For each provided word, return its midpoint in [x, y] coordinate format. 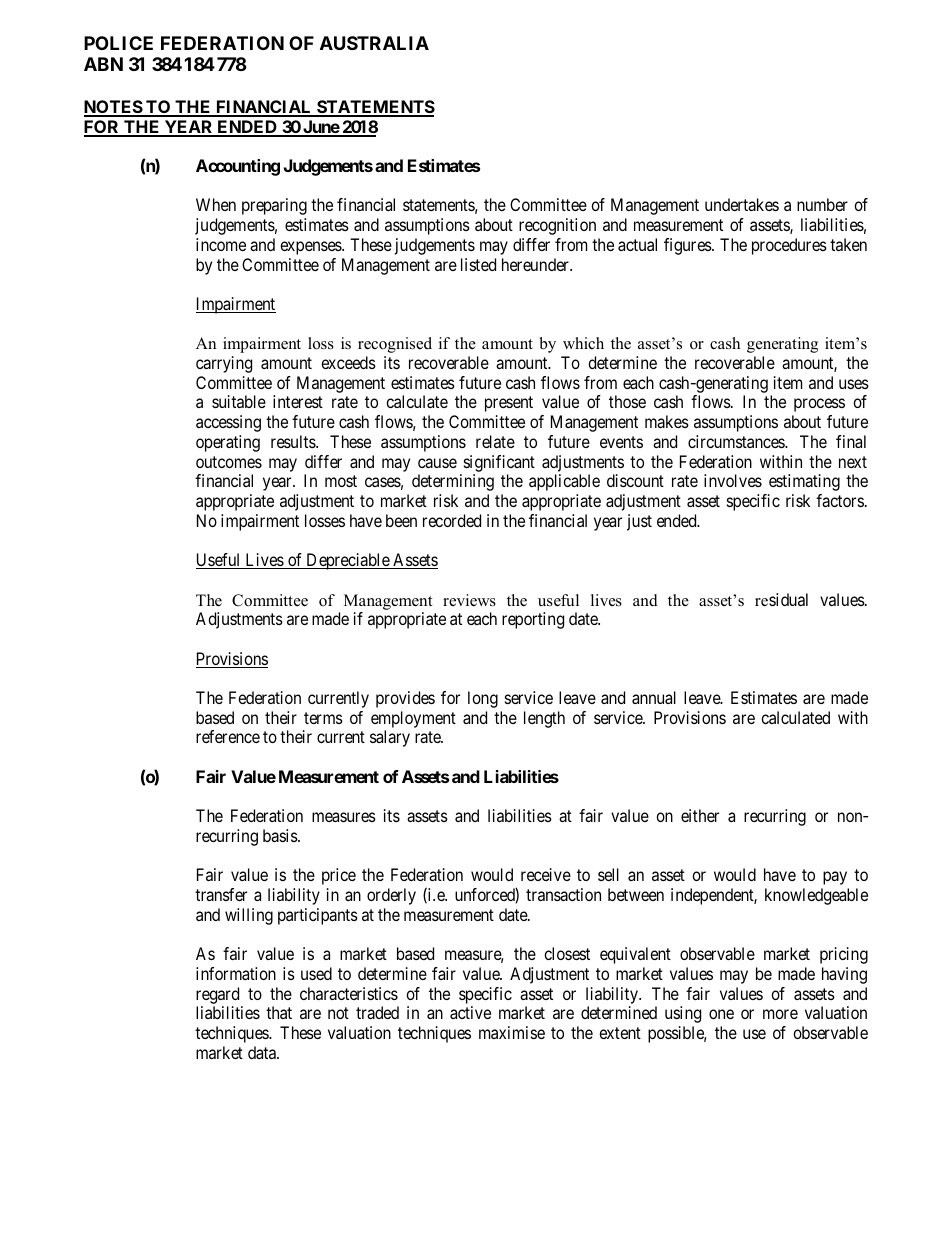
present [509, 404]
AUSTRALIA [374, 43]
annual [654, 697]
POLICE [118, 43]
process [819, 405]
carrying [224, 364]
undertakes [742, 204]
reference [228, 736]
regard [217, 995]
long [483, 699]
